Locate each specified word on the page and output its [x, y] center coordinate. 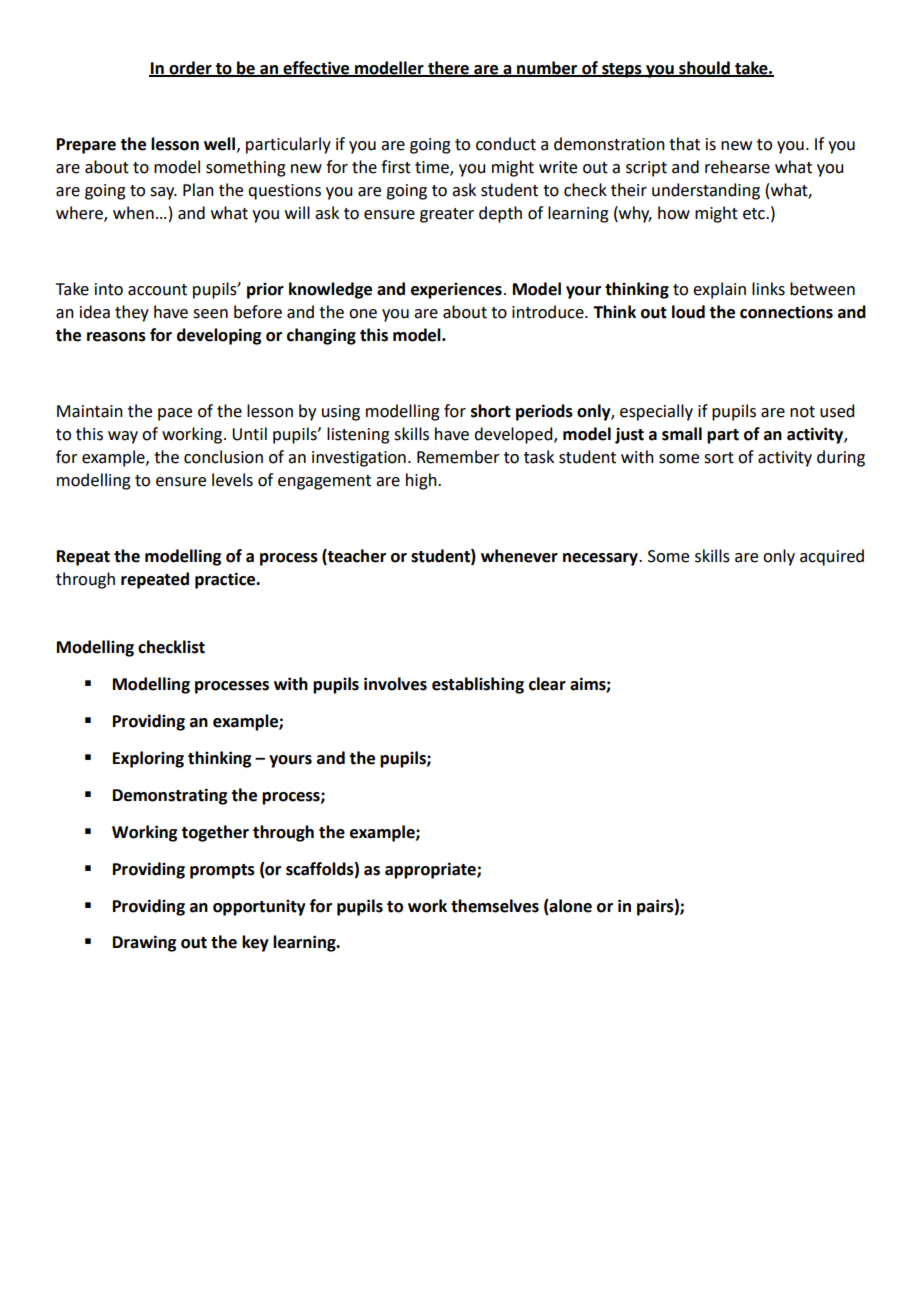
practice [226, 580]
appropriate [431, 870]
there [448, 68]
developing [219, 336]
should [704, 68]
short [491, 411]
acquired [832, 557]
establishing [478, 685]
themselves [495, 906]
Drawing [144, 943]
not [802, 412]
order [190, 68]
